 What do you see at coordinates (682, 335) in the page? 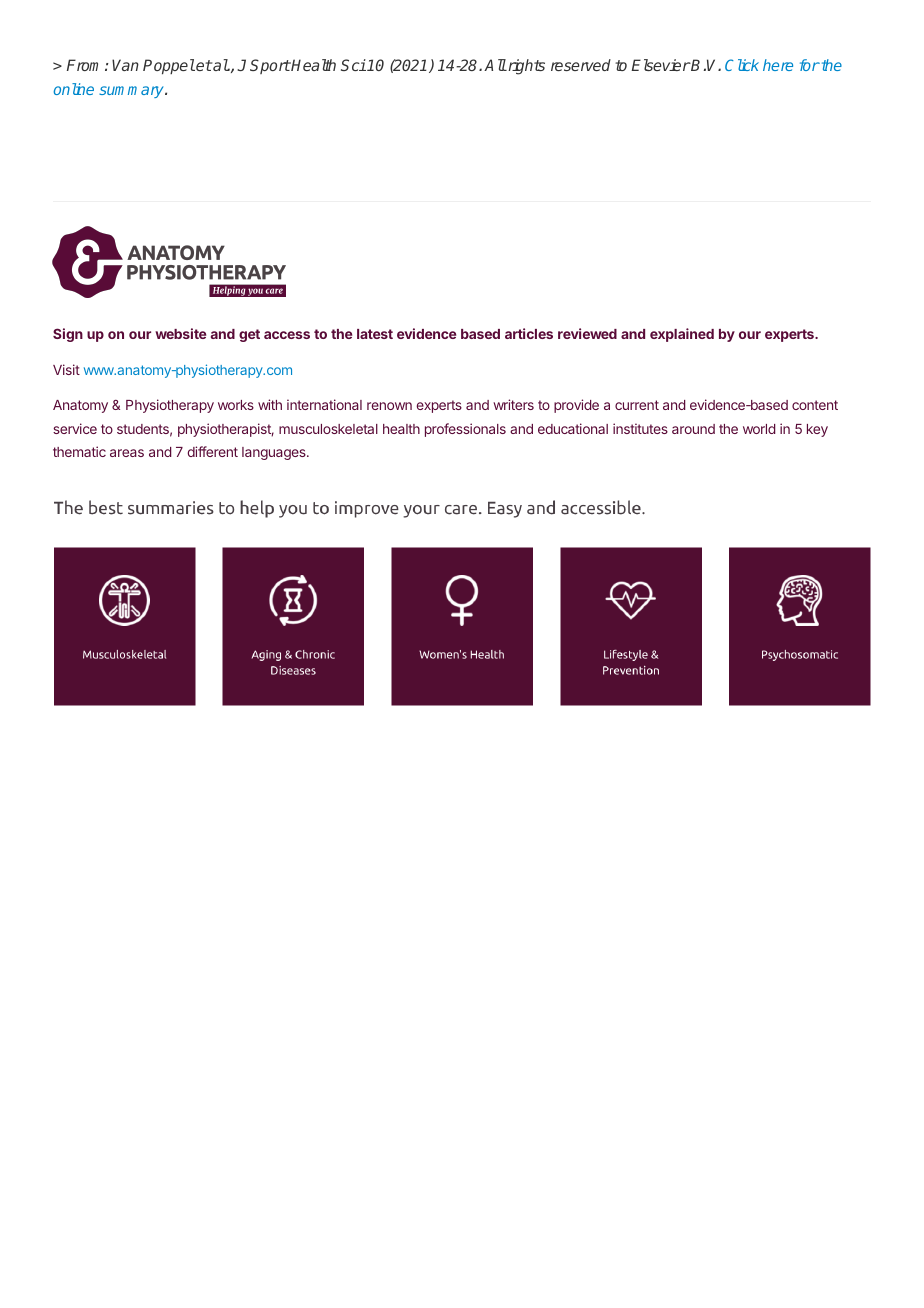
I see `explained` at bounding box center [682, 335].
